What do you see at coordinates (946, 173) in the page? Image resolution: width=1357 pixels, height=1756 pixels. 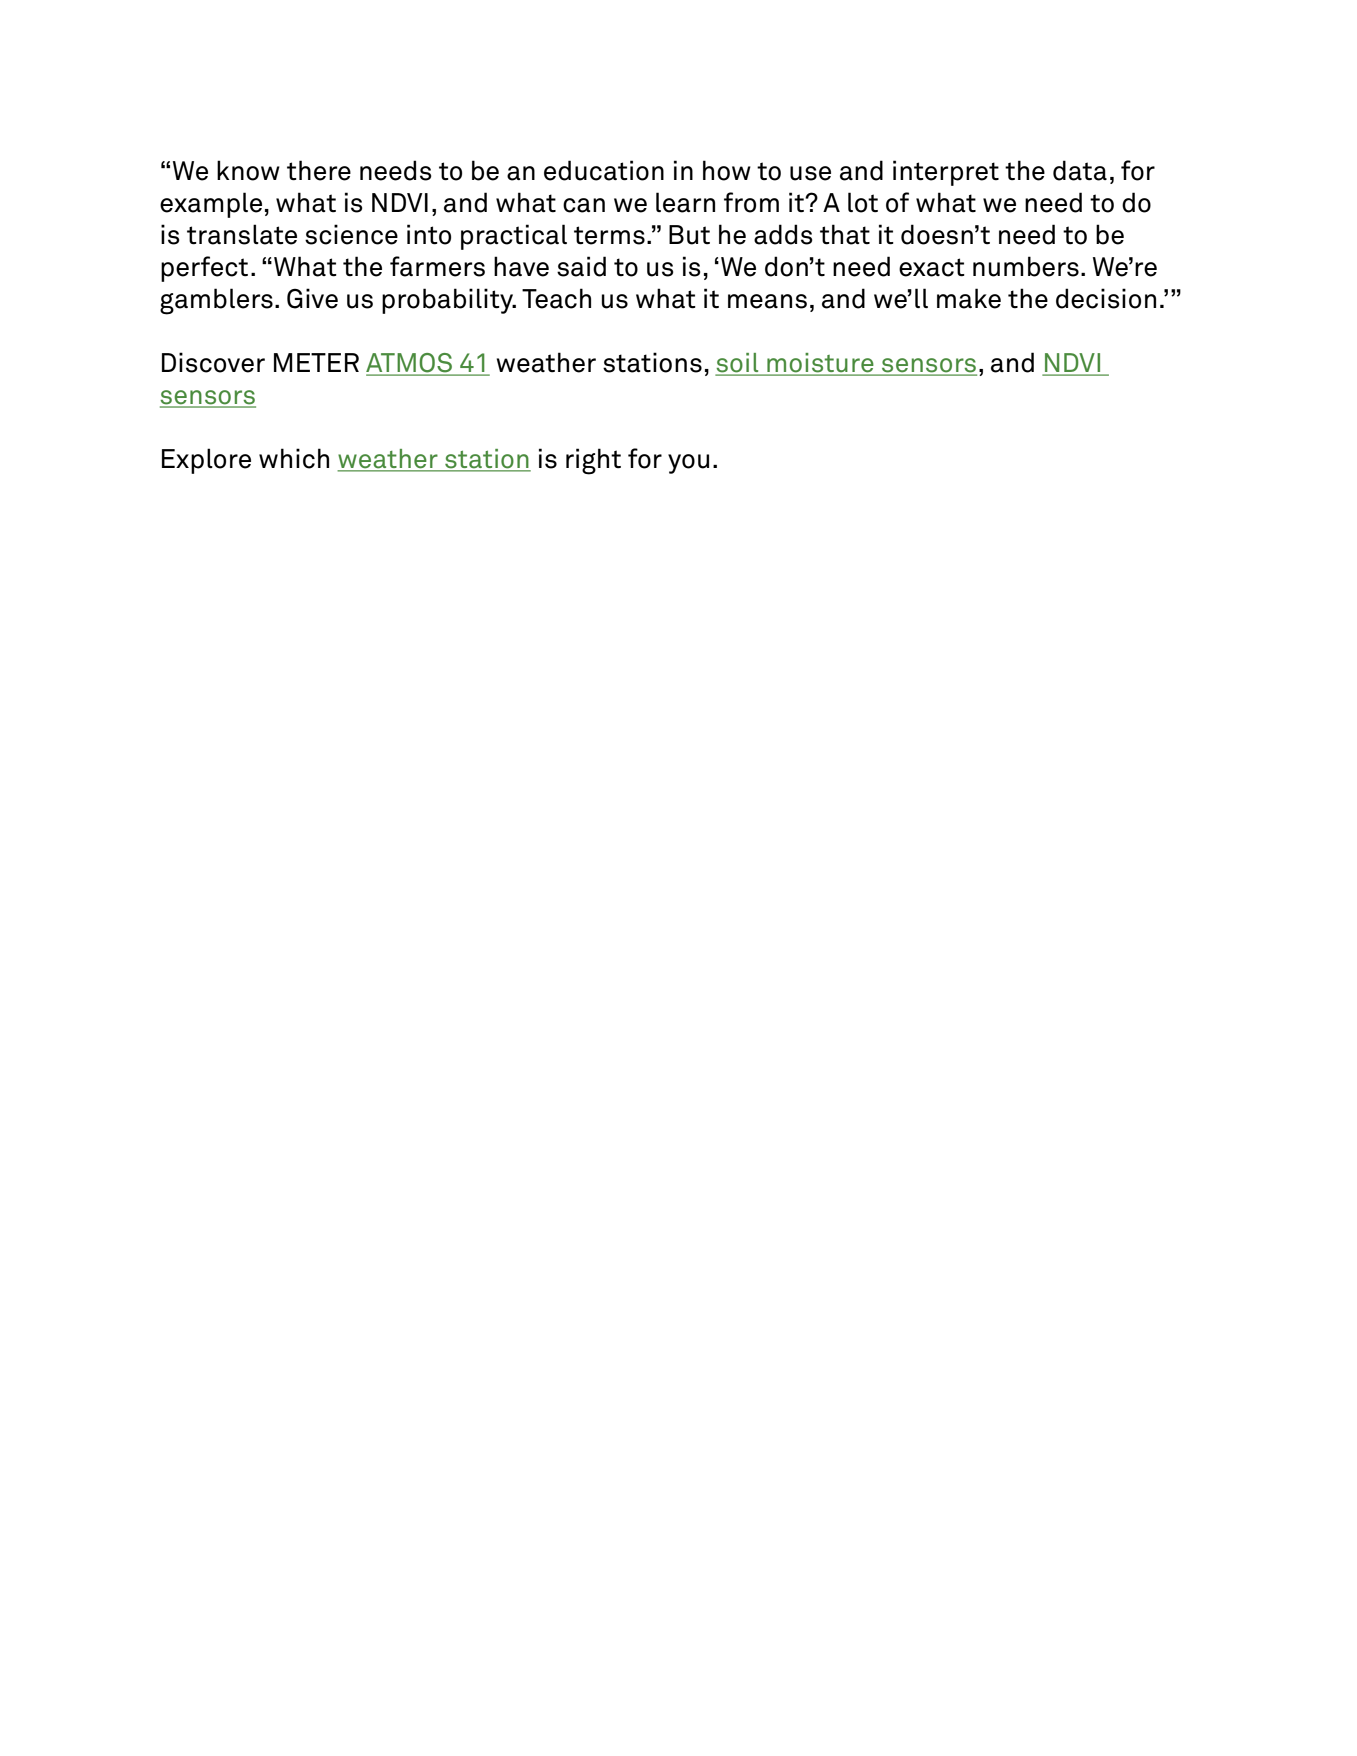 I see `interpret` at bounding box center [946, 173].
